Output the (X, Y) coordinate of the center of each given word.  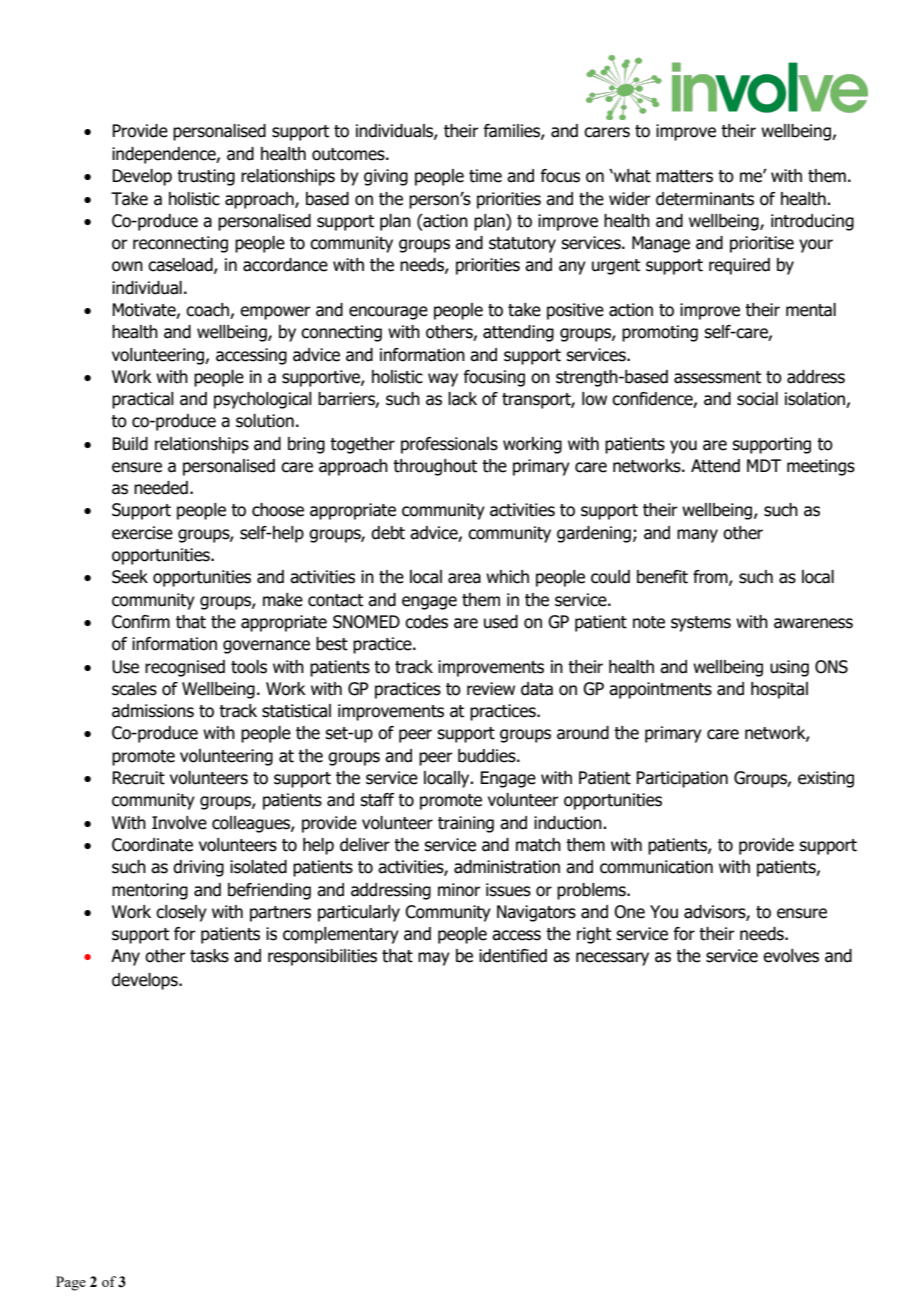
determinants (705, 199)
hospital (779, 690)
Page (71, 1283)
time (485, 176)
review (491, 689)
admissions (153, 711)
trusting (206, 177)
